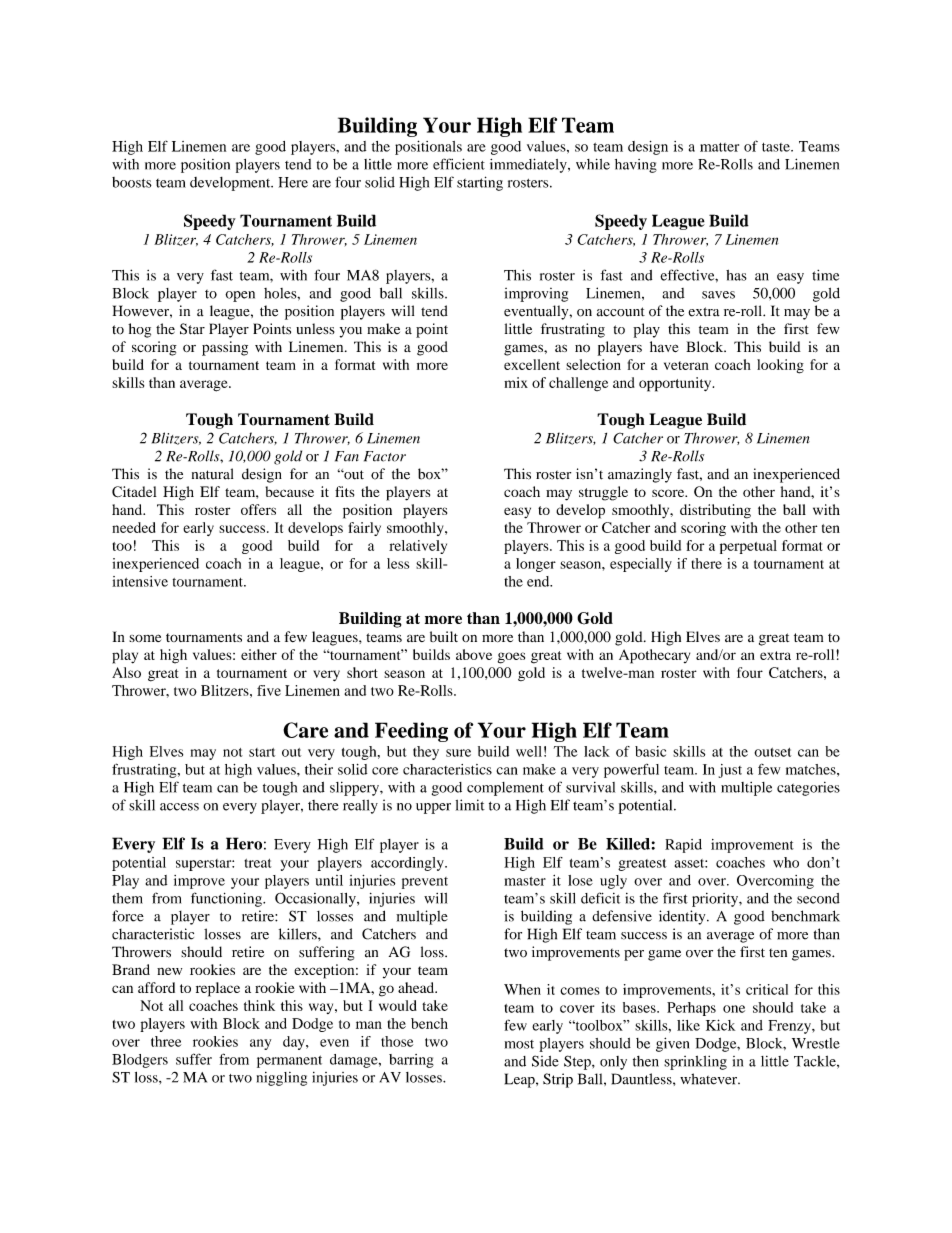  Describe the element at coordinates (516, 382) in the page. I see `mix` at that location.
